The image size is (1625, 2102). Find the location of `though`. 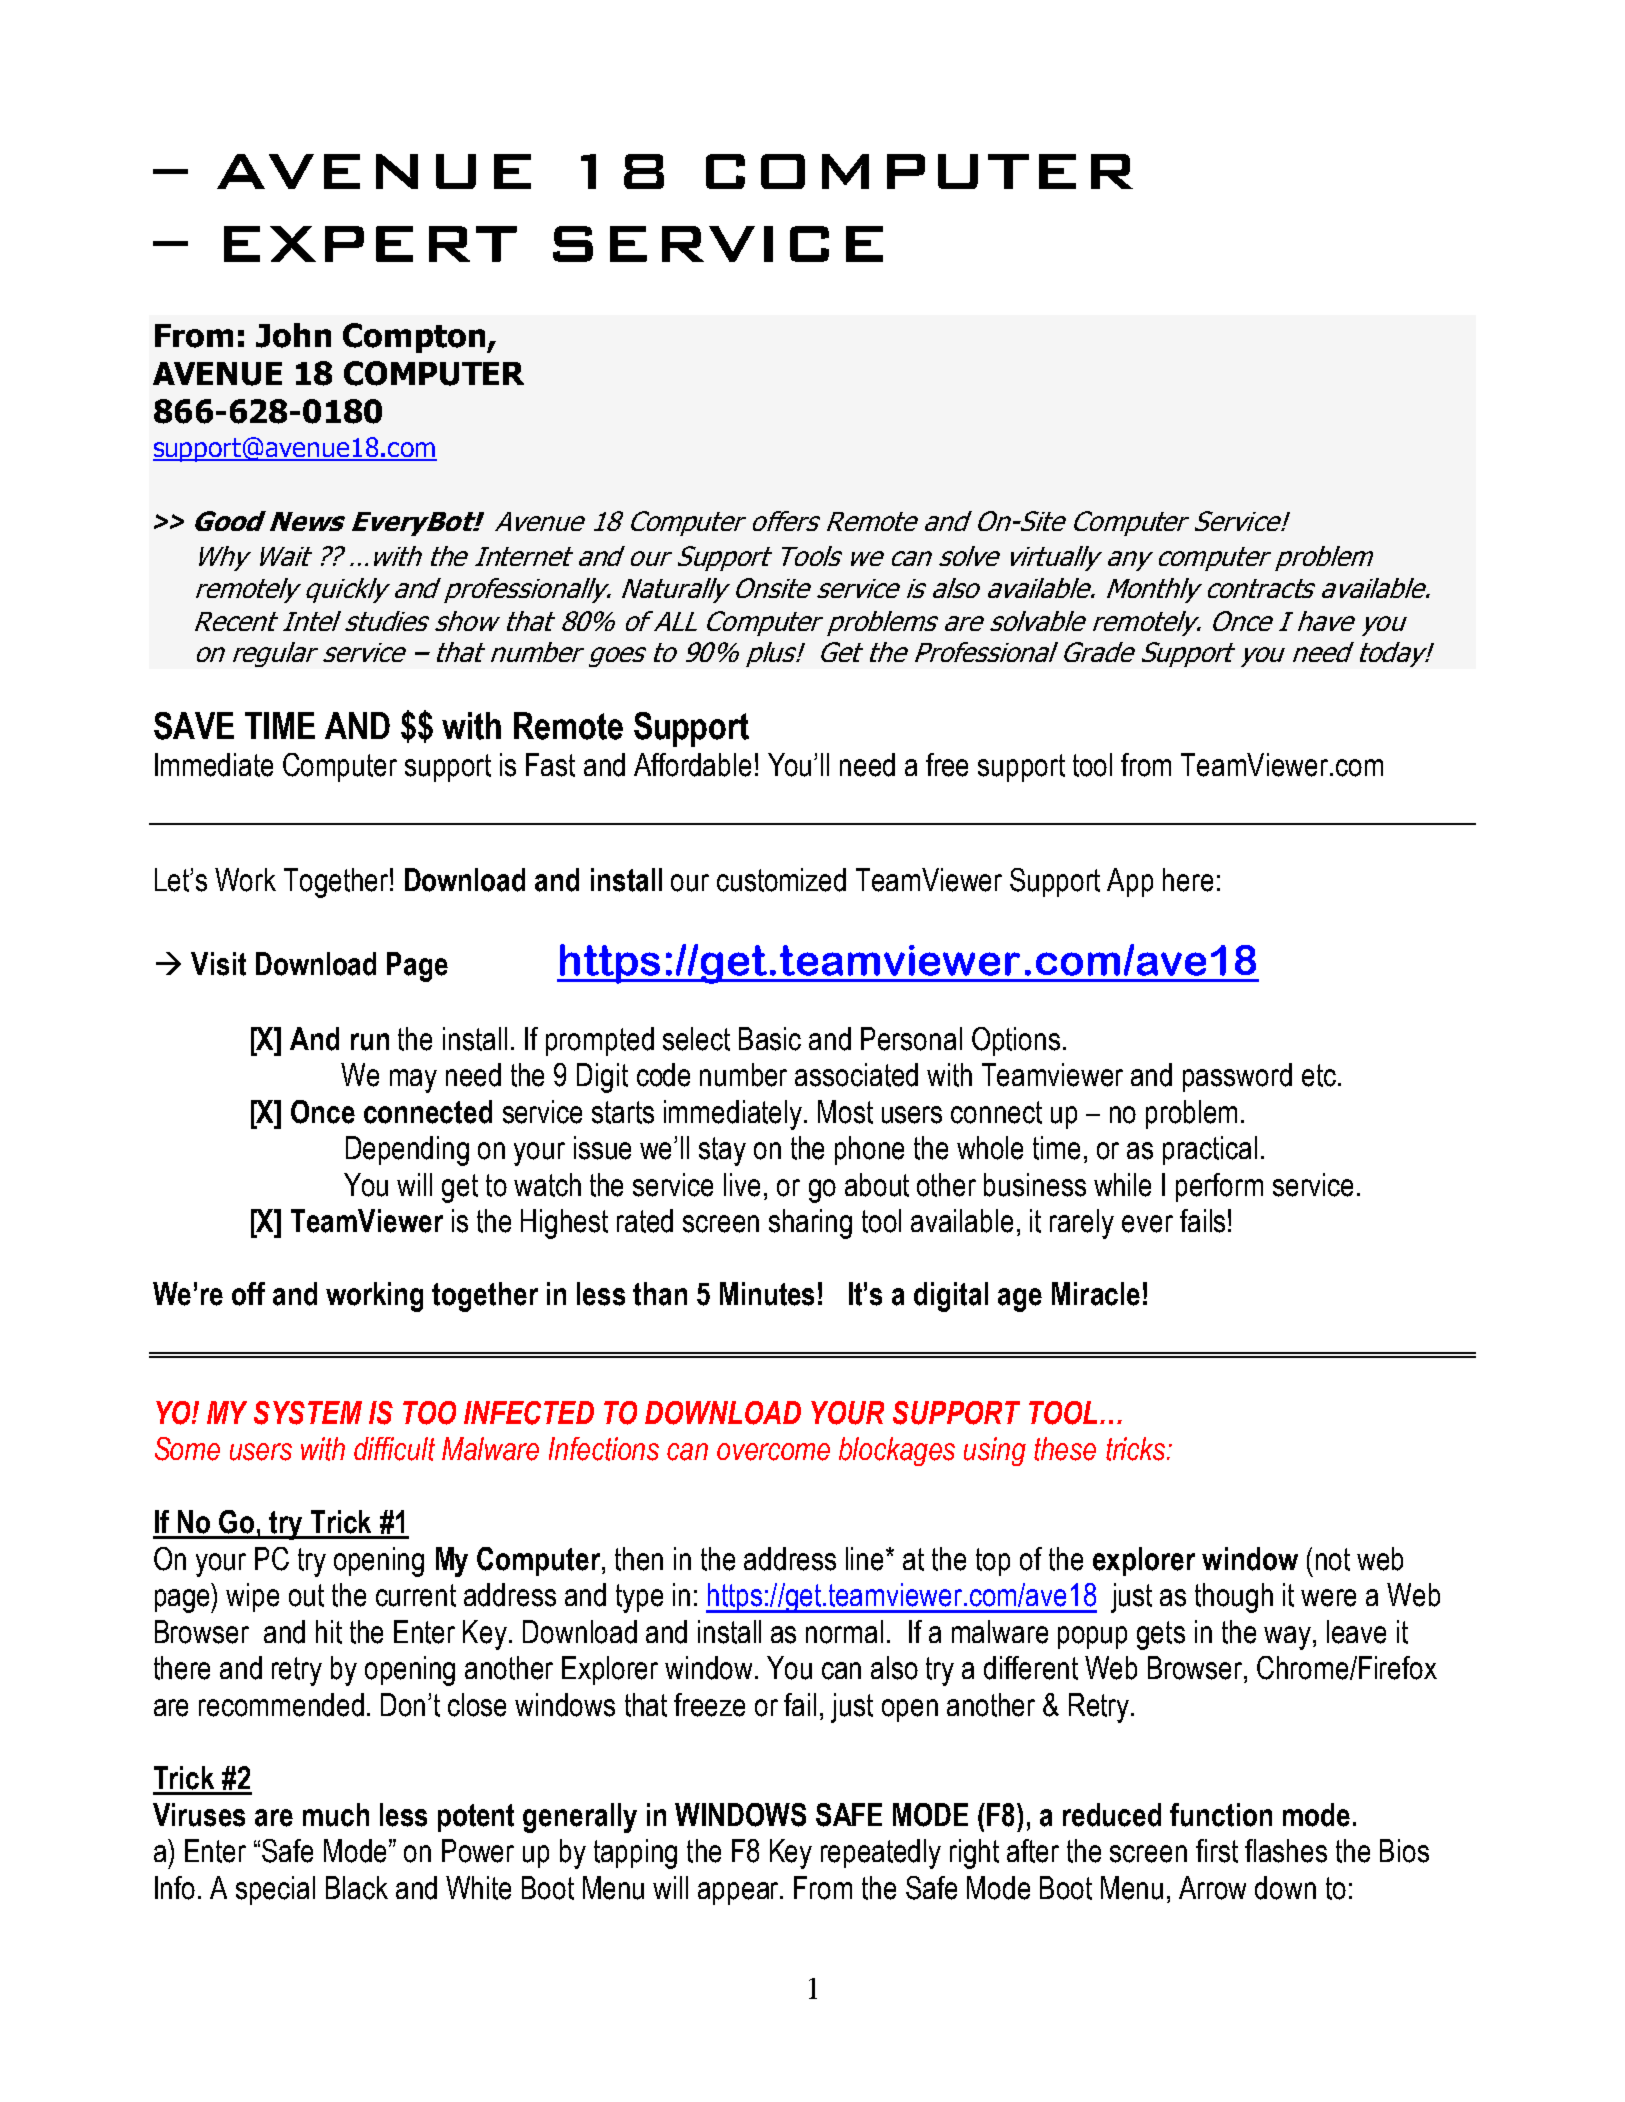

though is located at coordinates (1234, 1598).
